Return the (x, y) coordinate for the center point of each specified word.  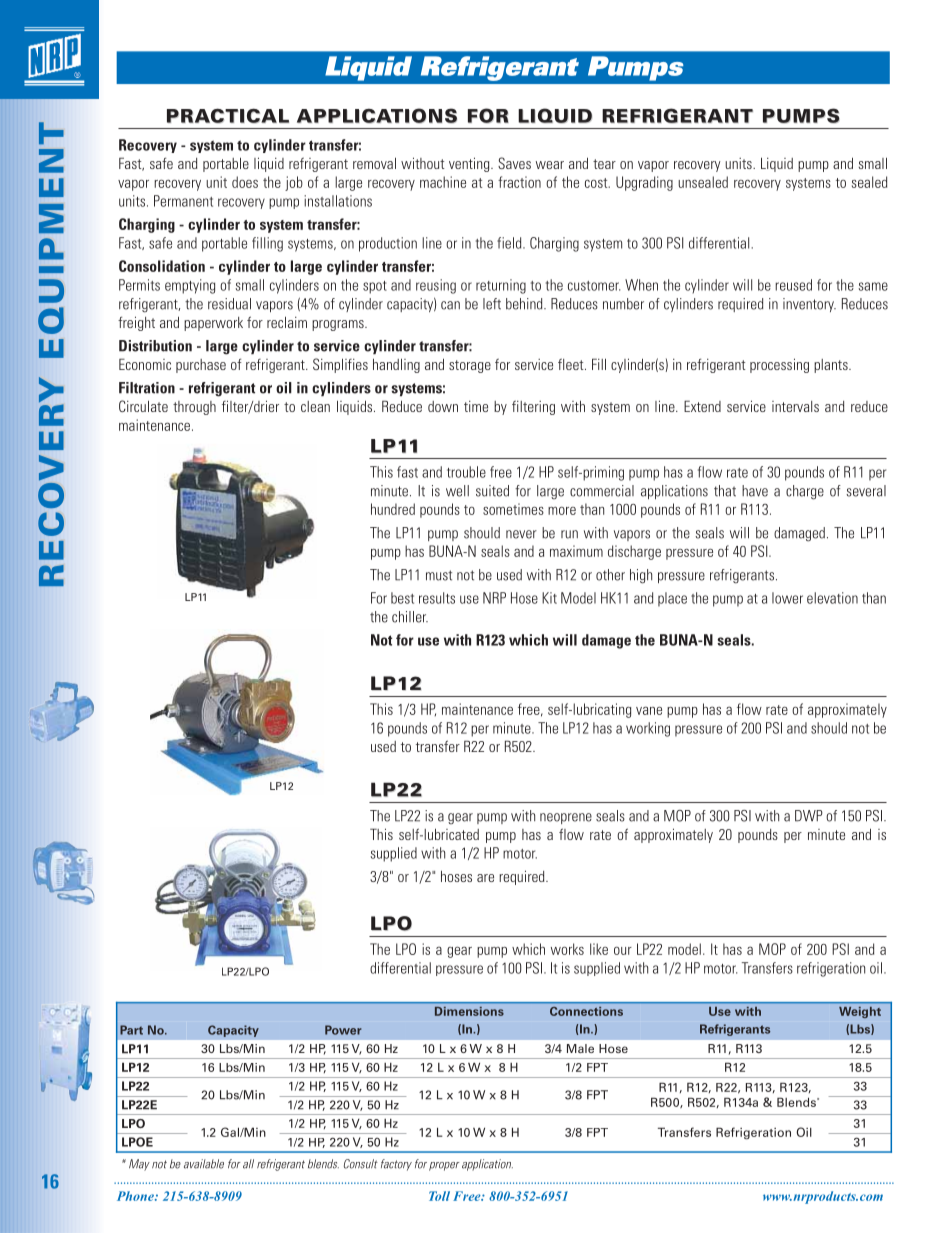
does (245, 182)
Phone (136, 1196)
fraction (519, 182)
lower (787, 598)
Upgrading (644, 183)
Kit (549, 598)
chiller (410, 617)
